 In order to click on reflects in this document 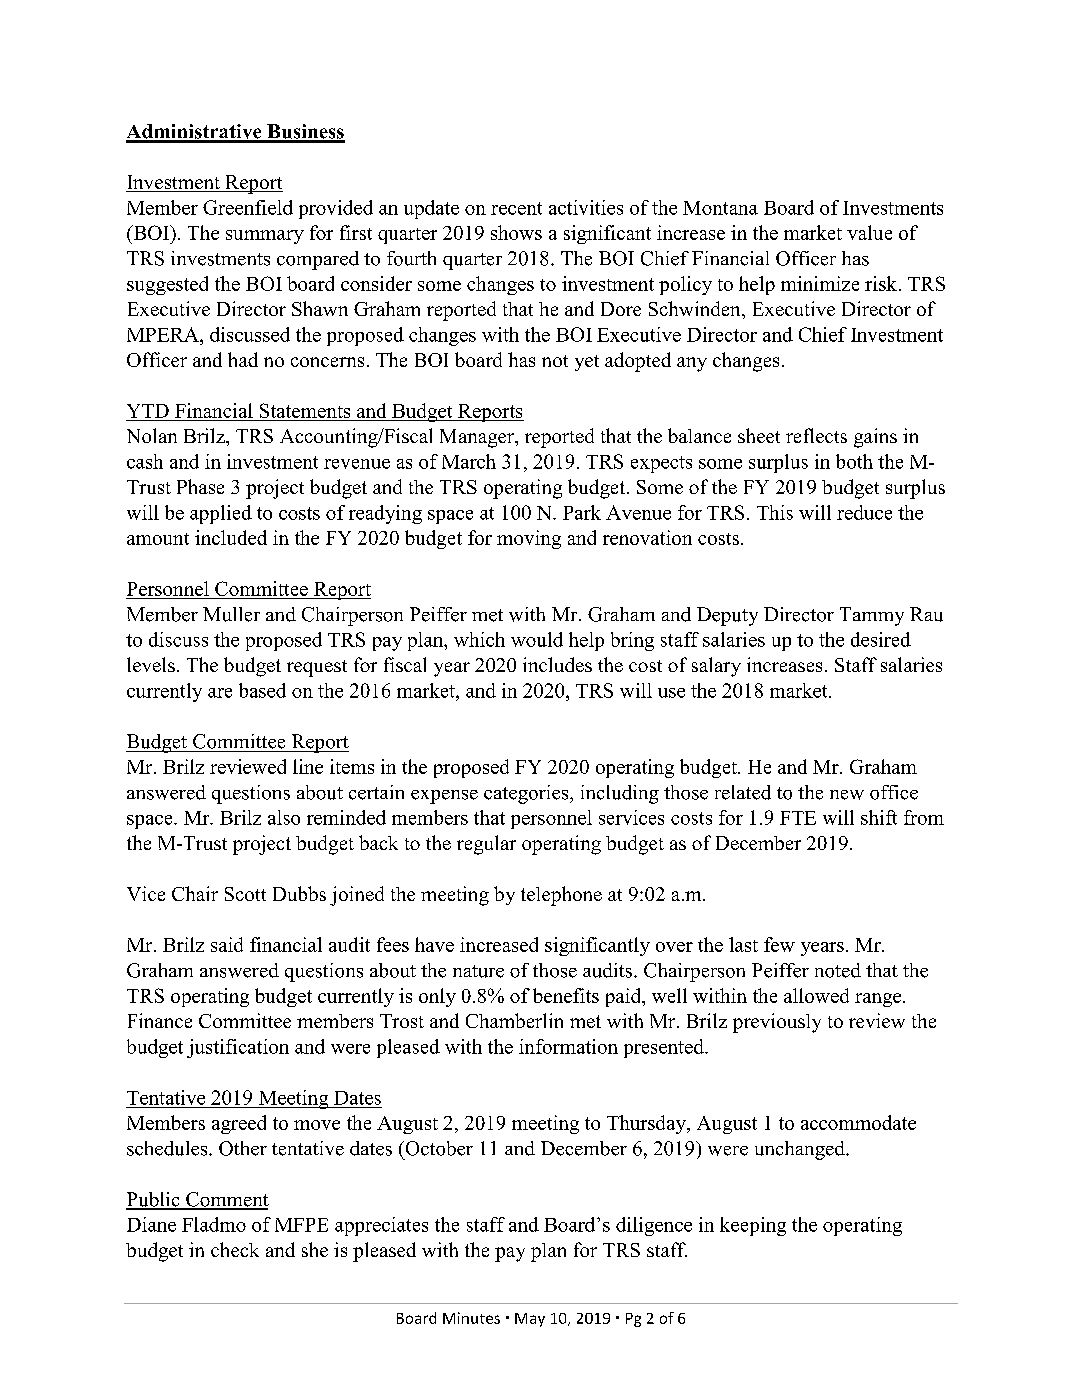, I will do `click(816, 435)`.
